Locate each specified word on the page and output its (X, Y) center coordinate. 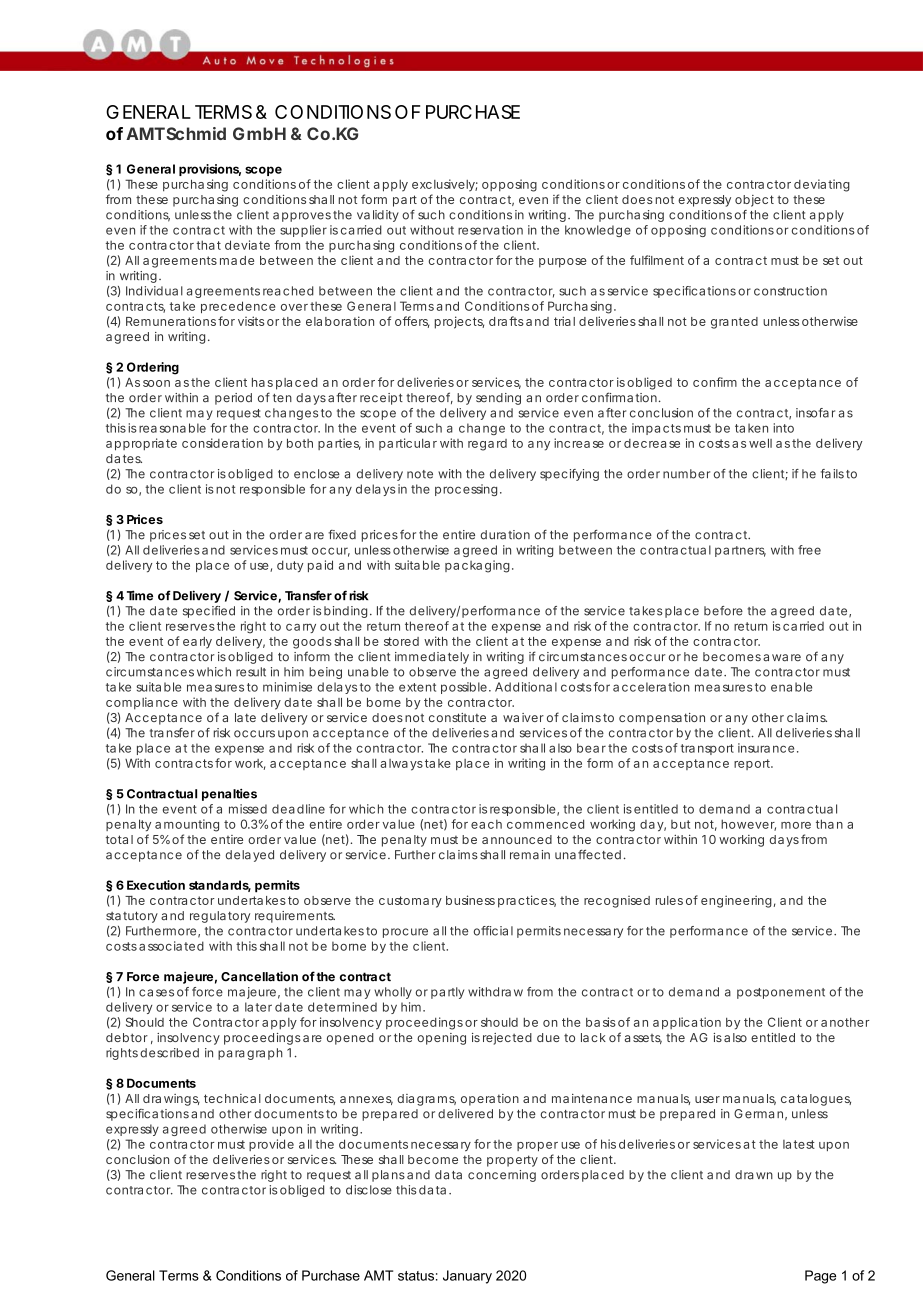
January (467, 1277)
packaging (477, 566)
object (754, 201)
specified (209, 612)
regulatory (220, 917)
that (208, 245)
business (470, 900)
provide (271, 1145)
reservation (490, 230)
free (809, 550)
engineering (736, 901)
